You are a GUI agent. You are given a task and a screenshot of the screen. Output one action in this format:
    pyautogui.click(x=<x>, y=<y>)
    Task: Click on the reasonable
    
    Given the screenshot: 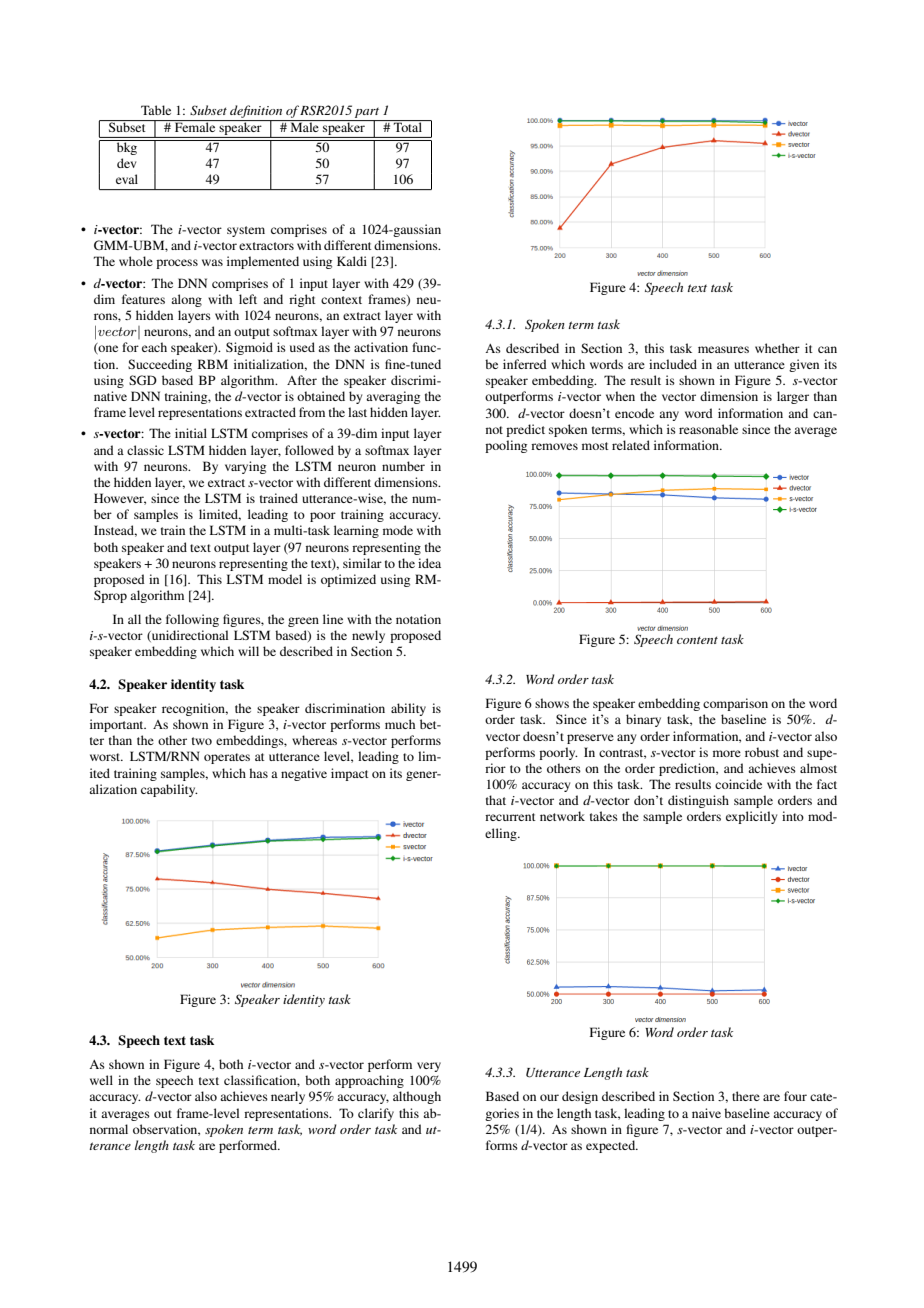 What is the action you would take?
    pyautogui.click(x=708, y=429)
